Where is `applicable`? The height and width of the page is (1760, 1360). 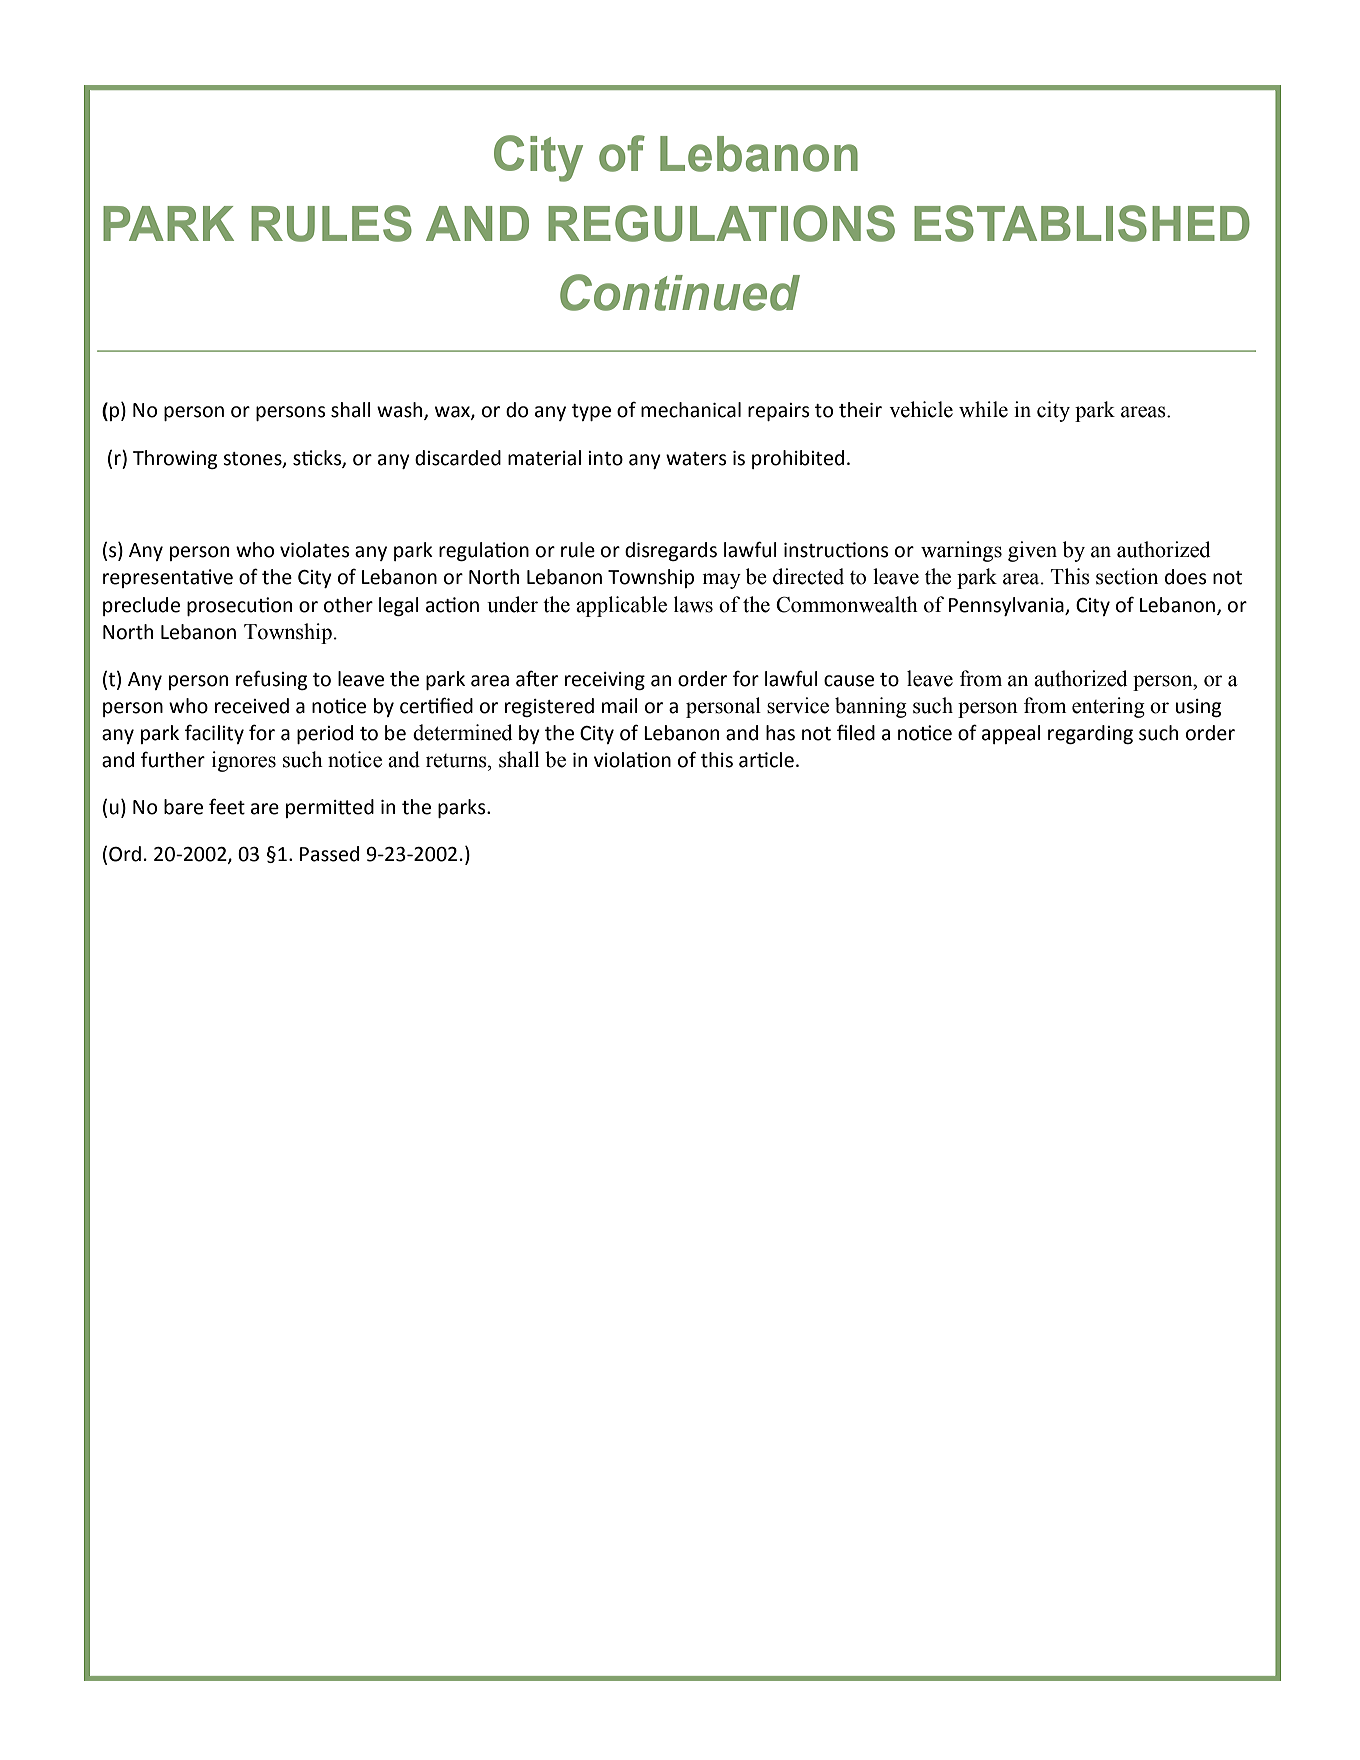 applicable is located at coordinates (621, 606).
